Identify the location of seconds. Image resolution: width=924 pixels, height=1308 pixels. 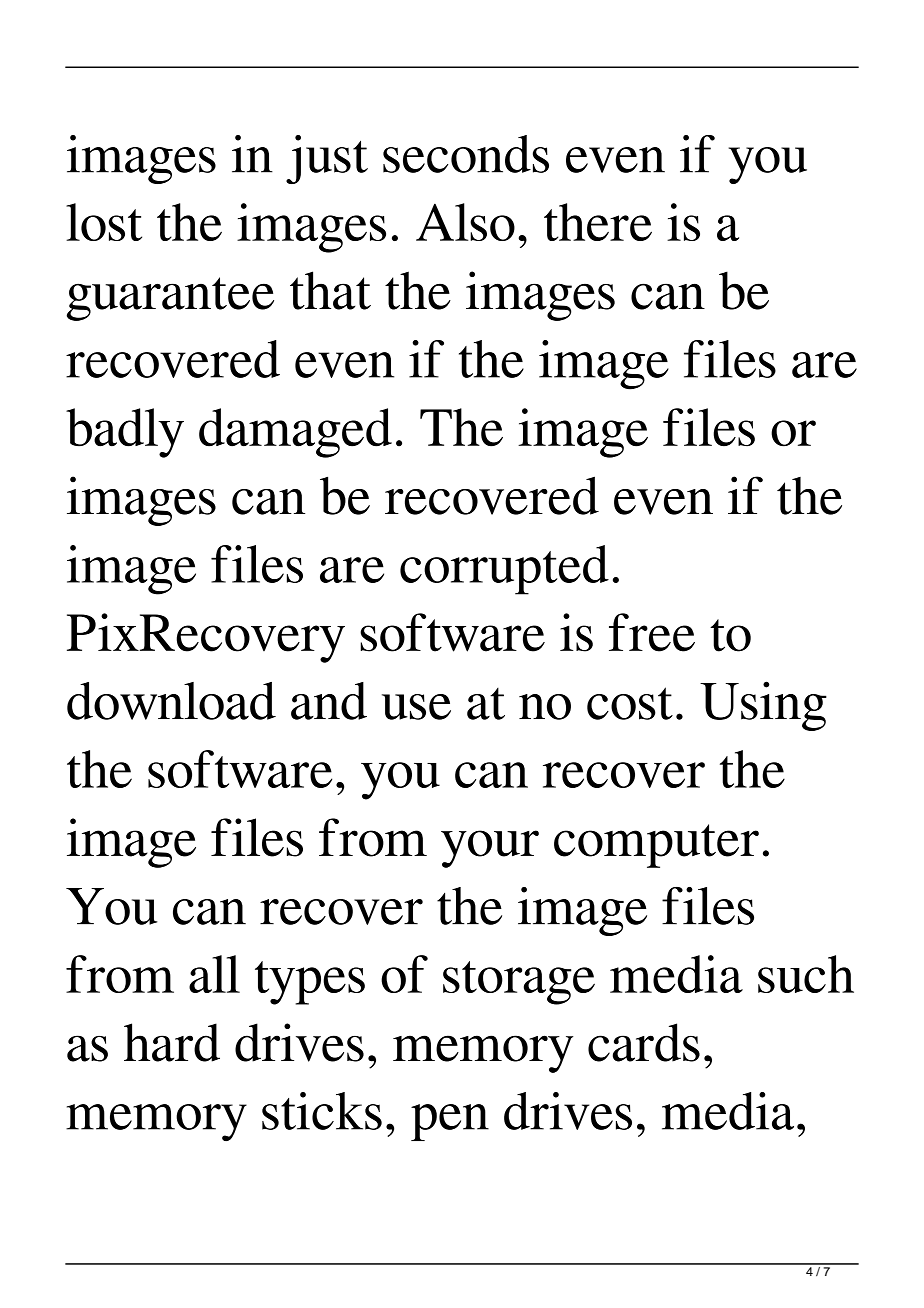
(466, 154).
